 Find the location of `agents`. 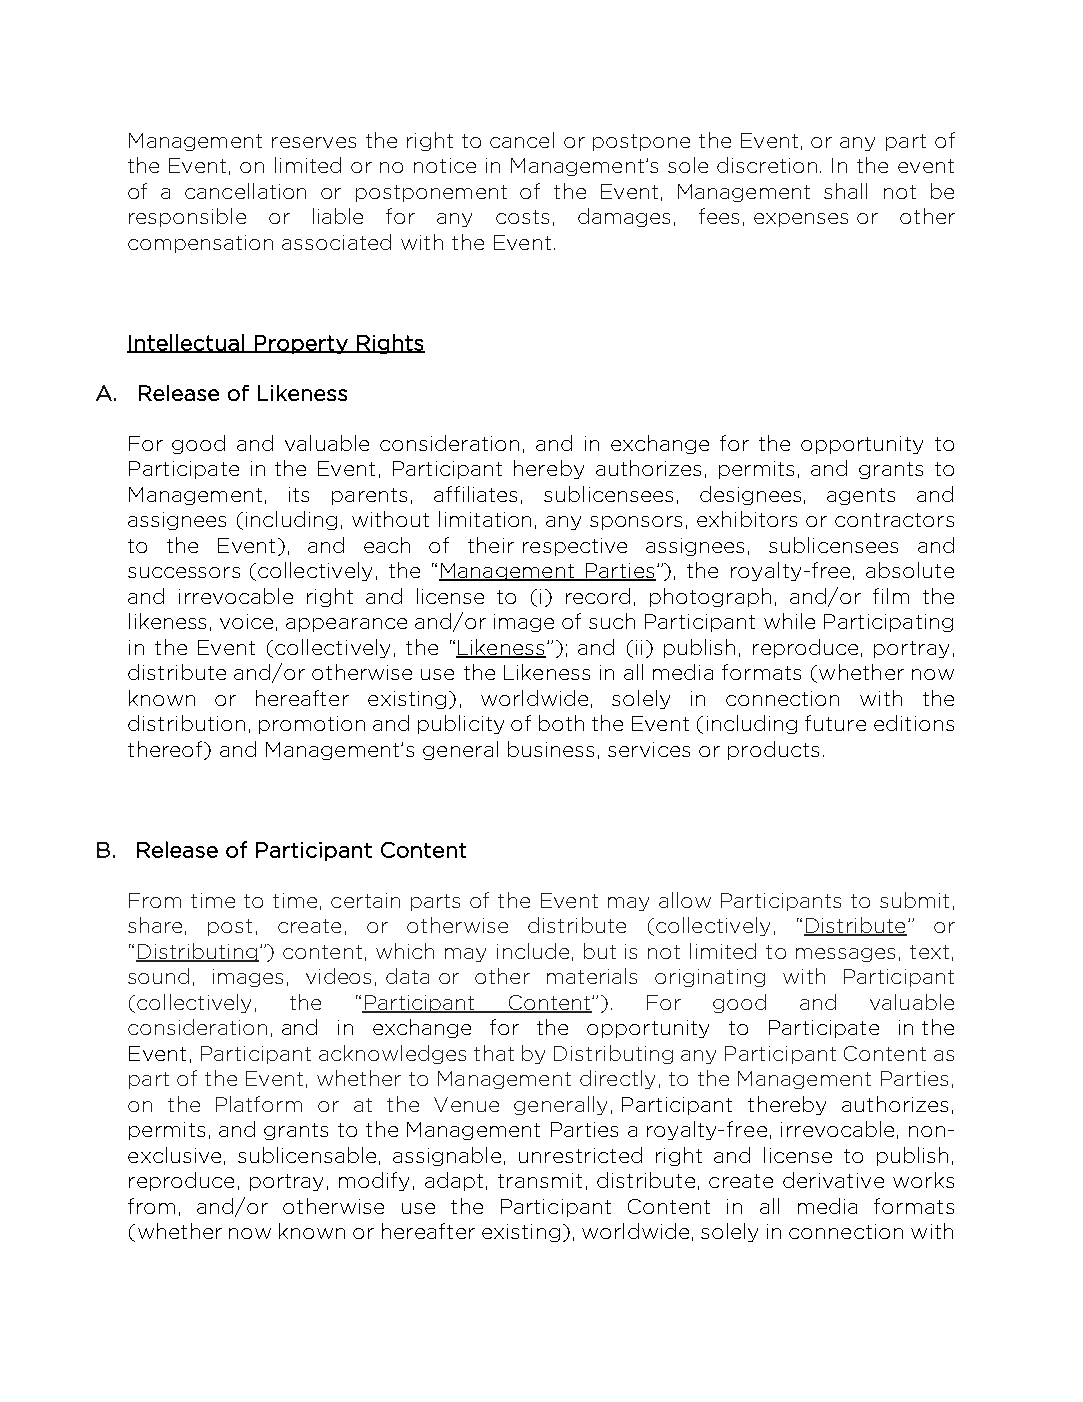

agents is located at coordinates (861, 496).
